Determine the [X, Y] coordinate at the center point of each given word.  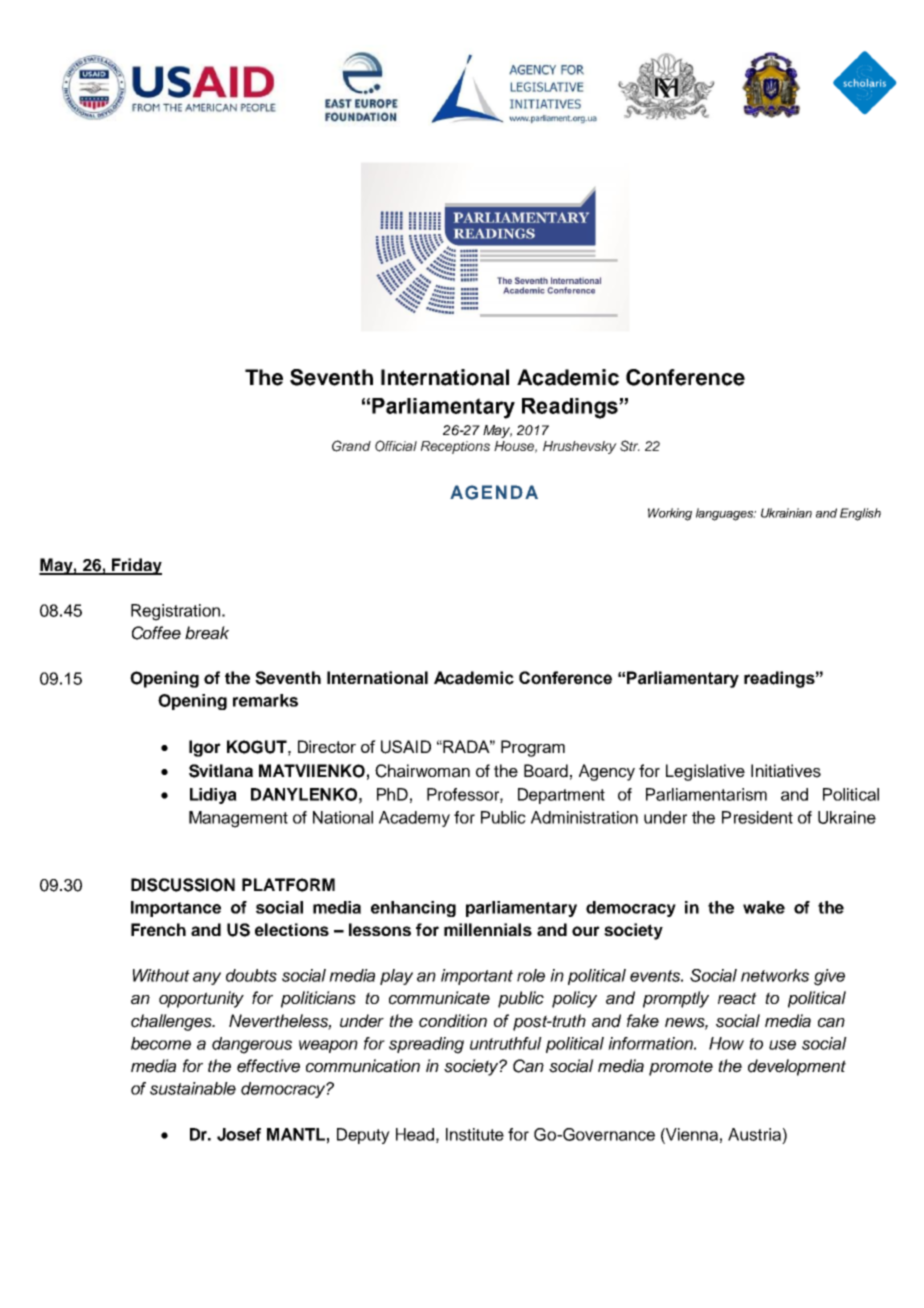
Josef [239, 1134]
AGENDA [494, 492]
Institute [475, 1134]
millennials [488, 929]
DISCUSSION [183, 885]
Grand [351, 446]
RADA [468, 746]
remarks [265, 700]
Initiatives [786, 771]
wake [764, 907]
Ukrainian [786, 513]
